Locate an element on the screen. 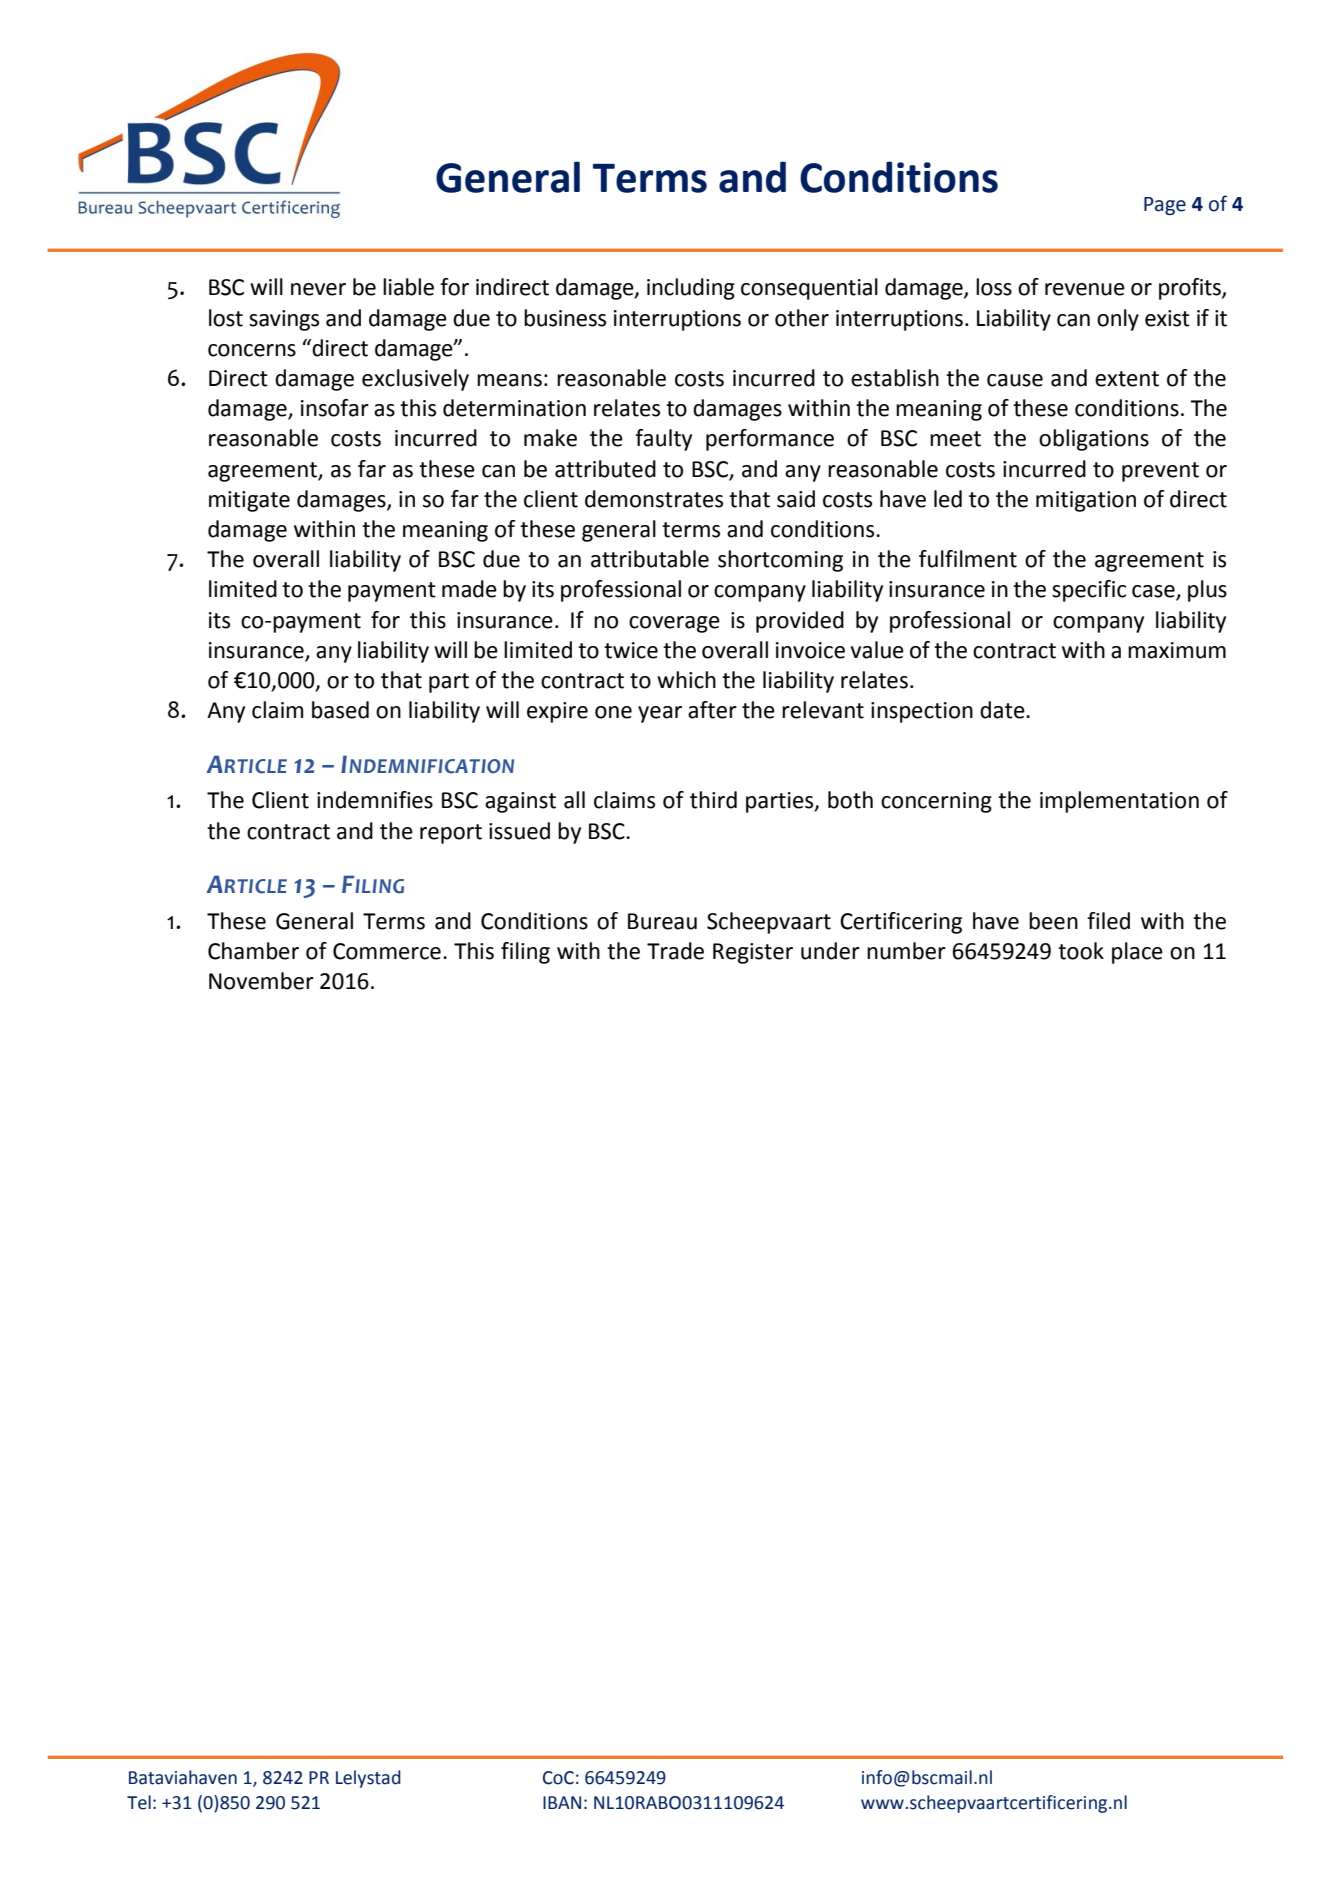 This screenshot has width=1339, height=1894. took is located at coordinates (1081, 951).
